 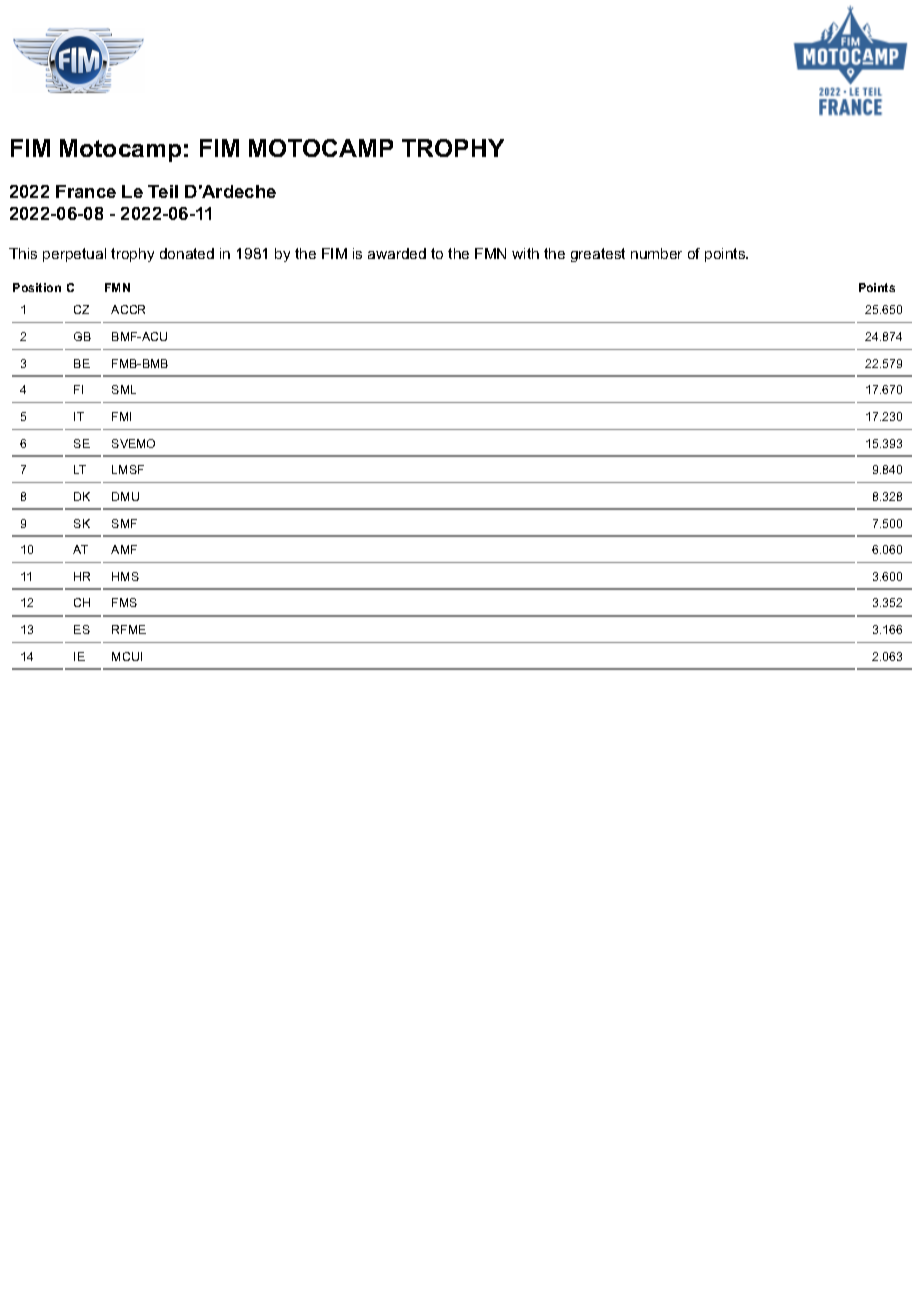 I want to click on HMS, so click(x=125, y=576).
